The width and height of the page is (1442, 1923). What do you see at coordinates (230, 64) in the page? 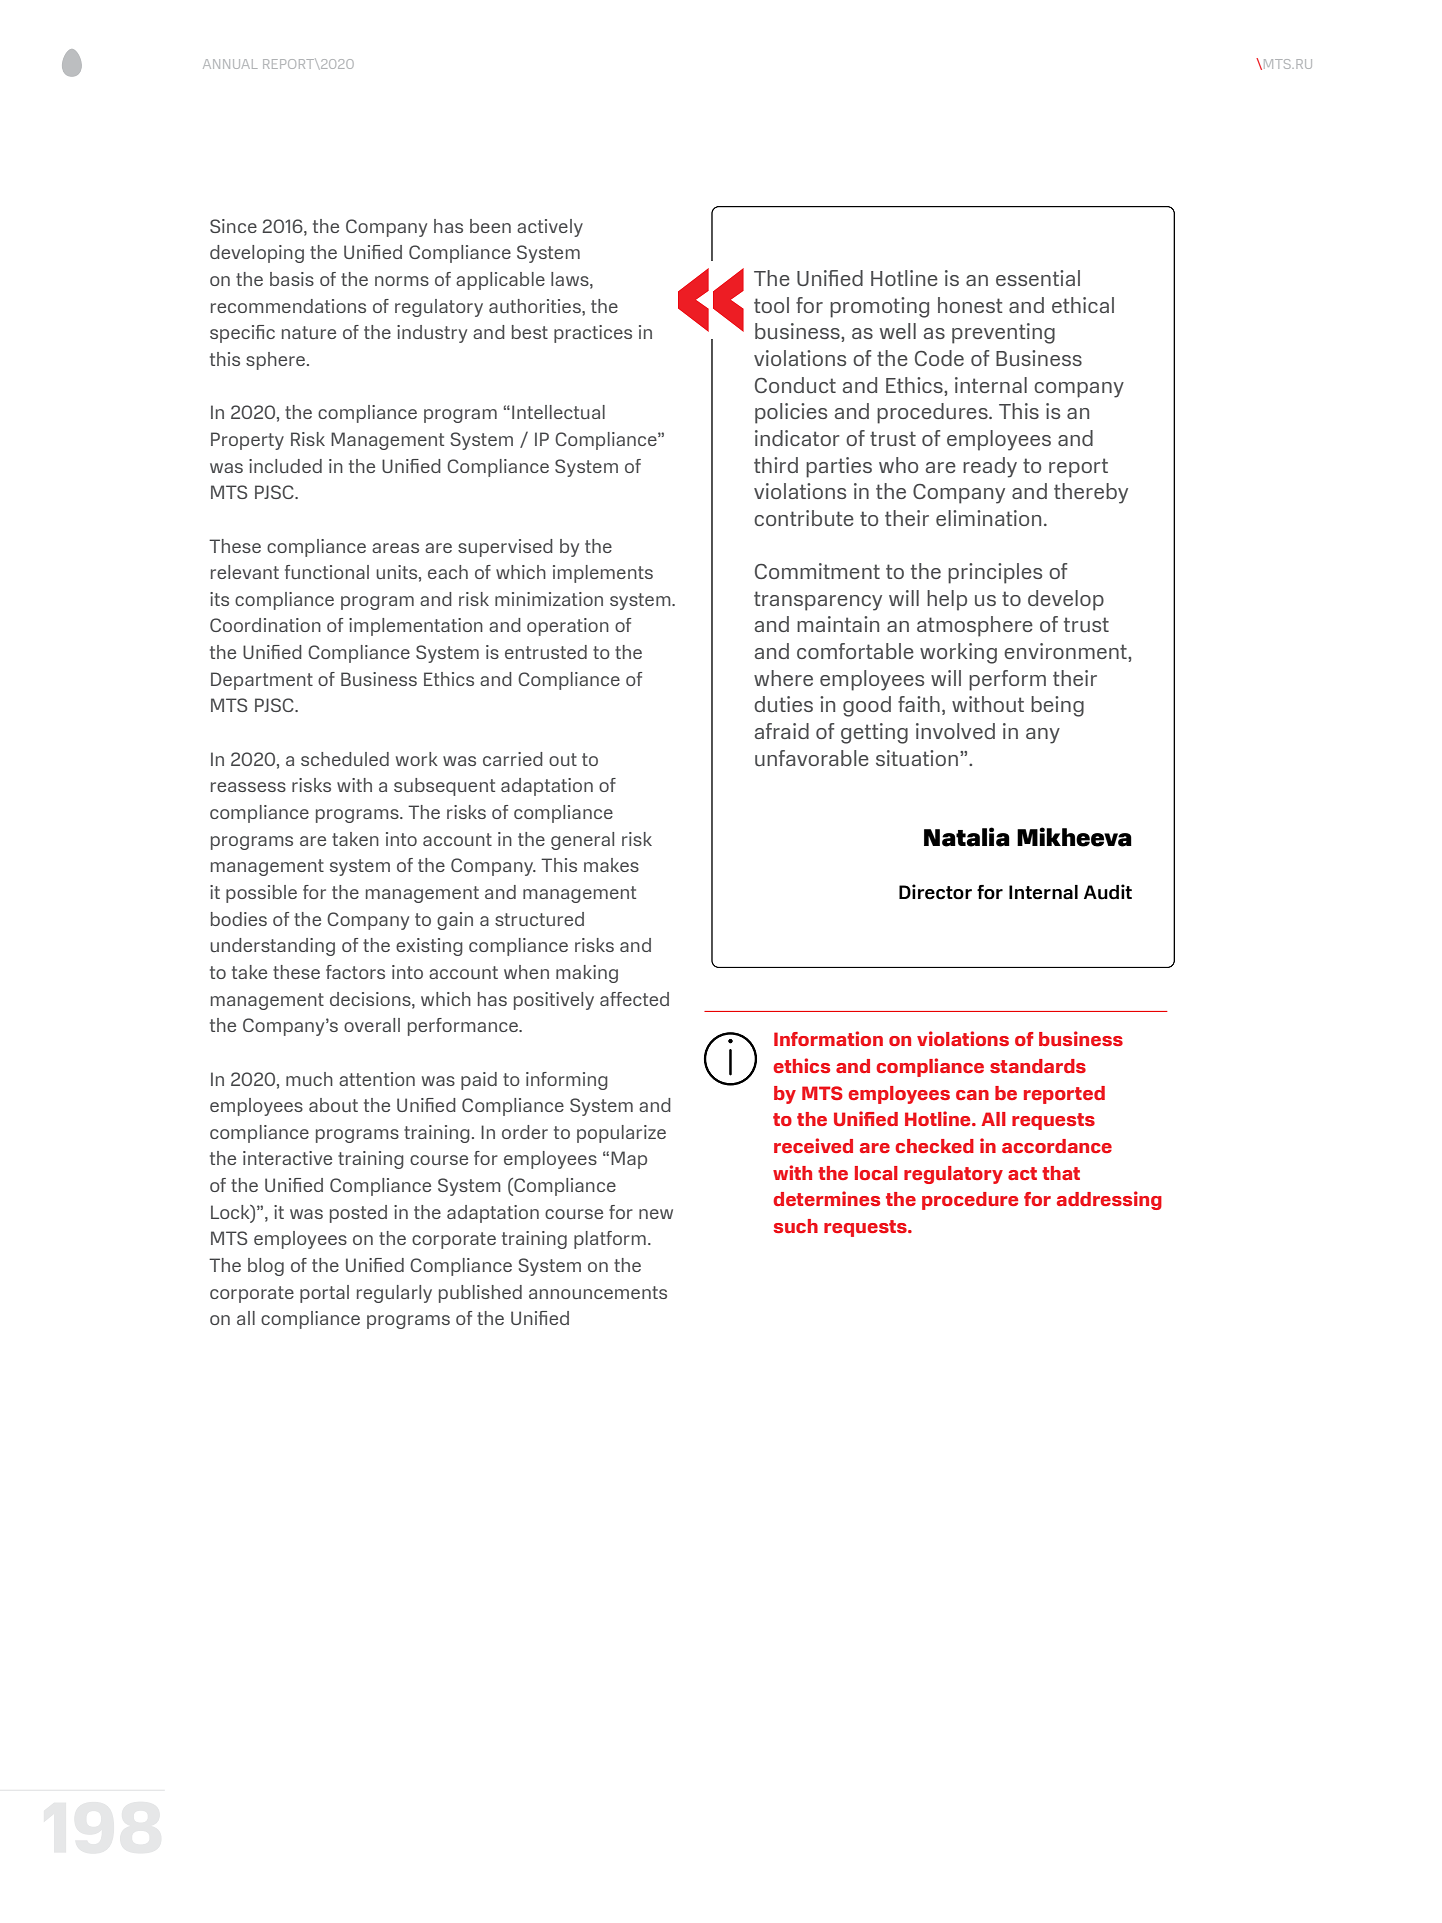
I see `ANNUAL` at bounding box center [230, 64].
